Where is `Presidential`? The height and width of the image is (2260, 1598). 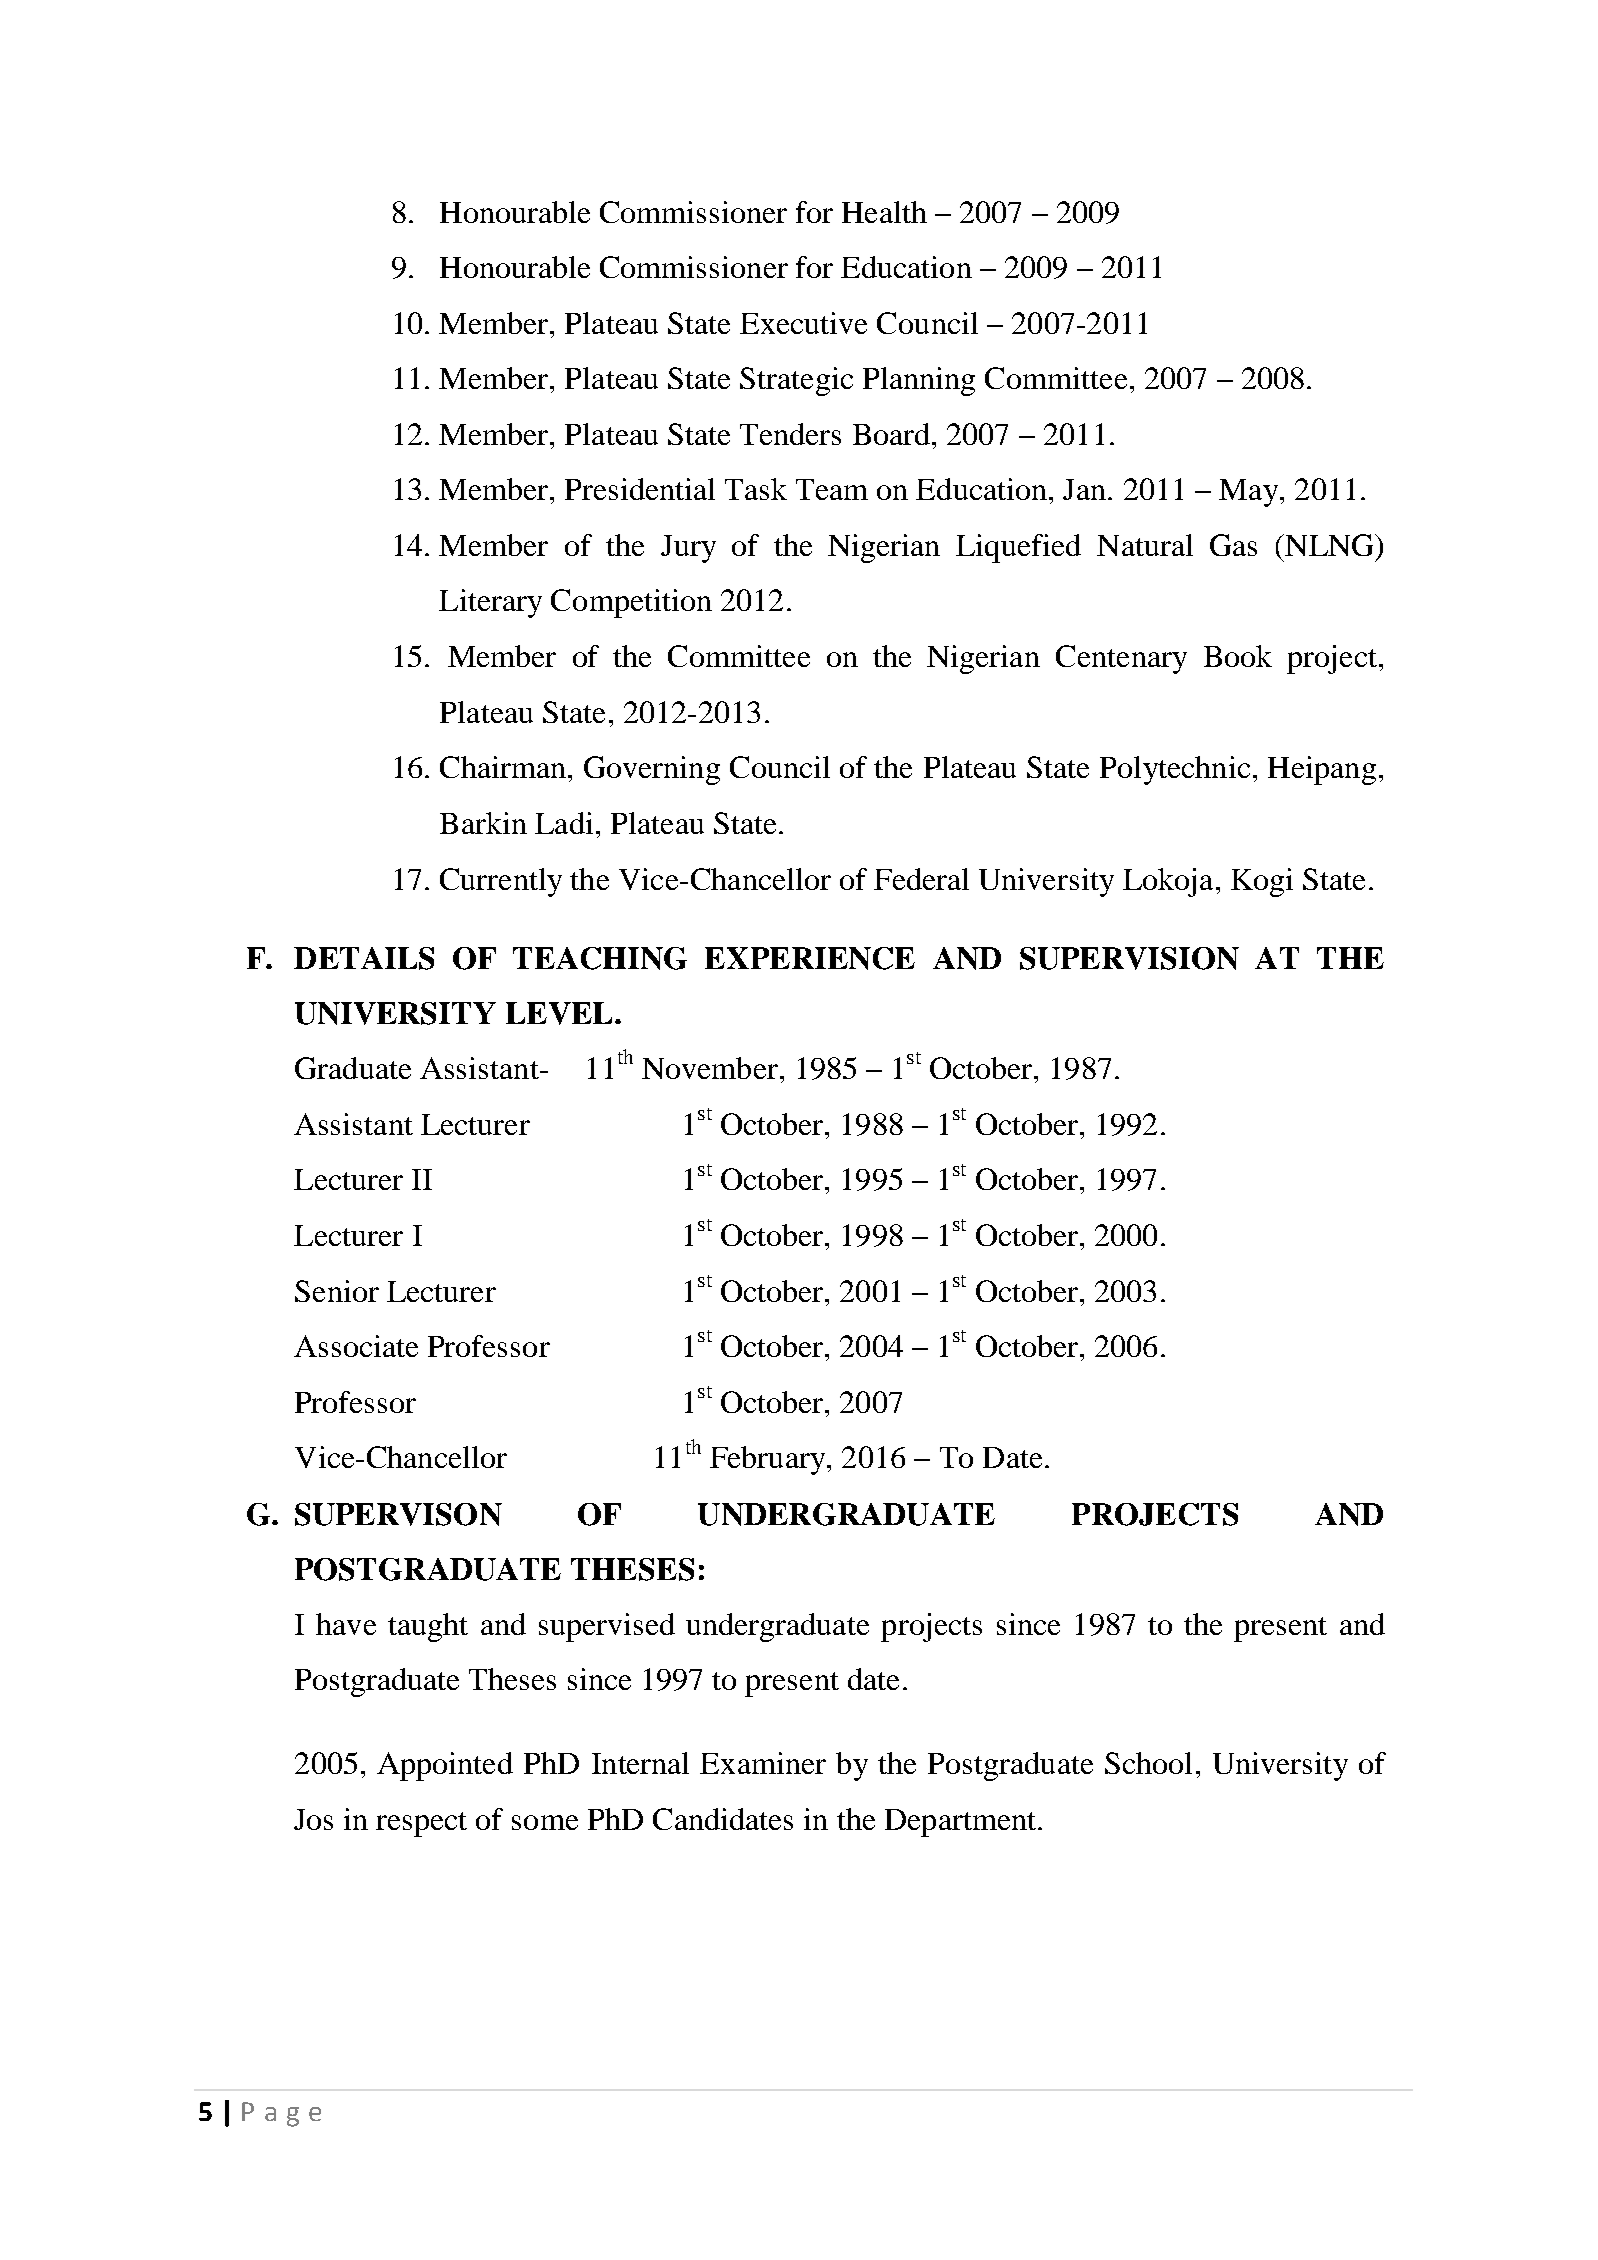
Presidential is located at coordinates (640, 489).
